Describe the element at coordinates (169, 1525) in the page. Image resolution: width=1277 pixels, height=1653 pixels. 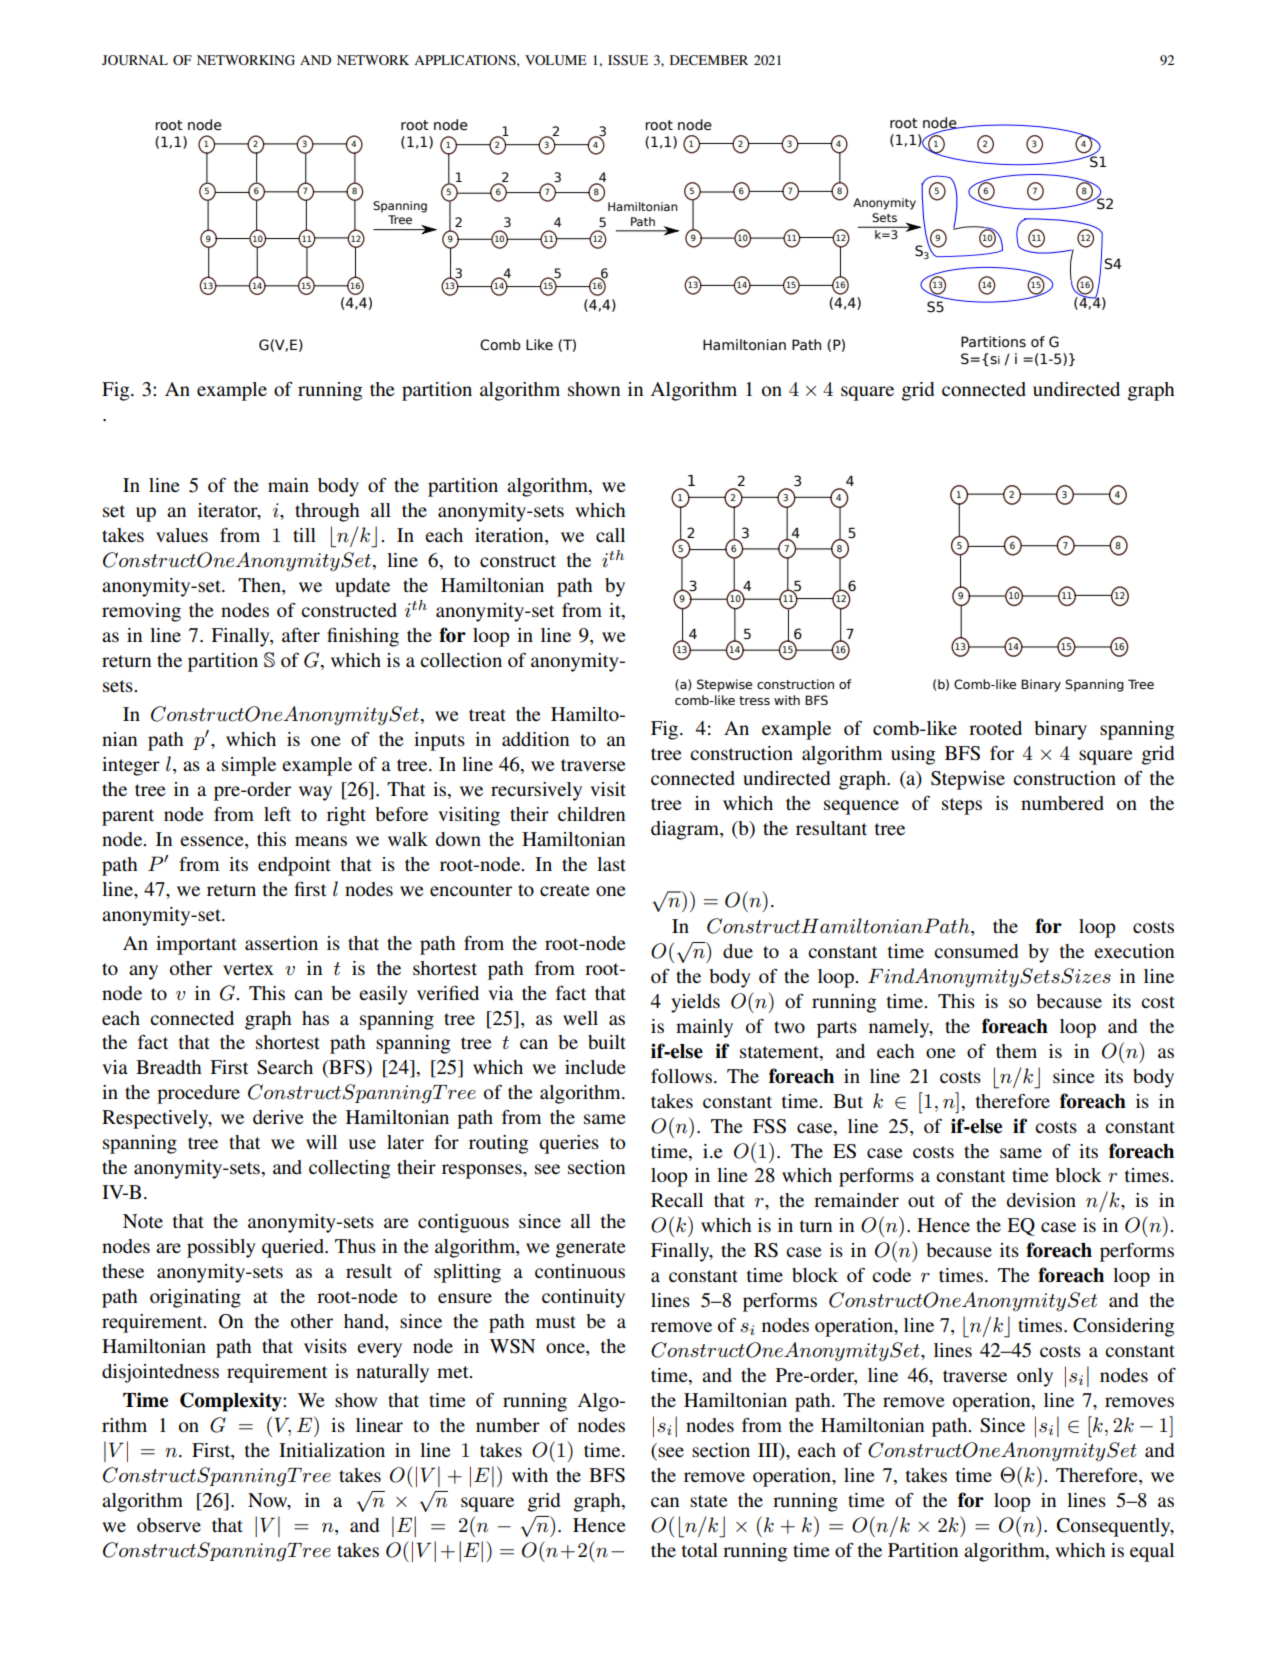
I see `observe` at that location.
